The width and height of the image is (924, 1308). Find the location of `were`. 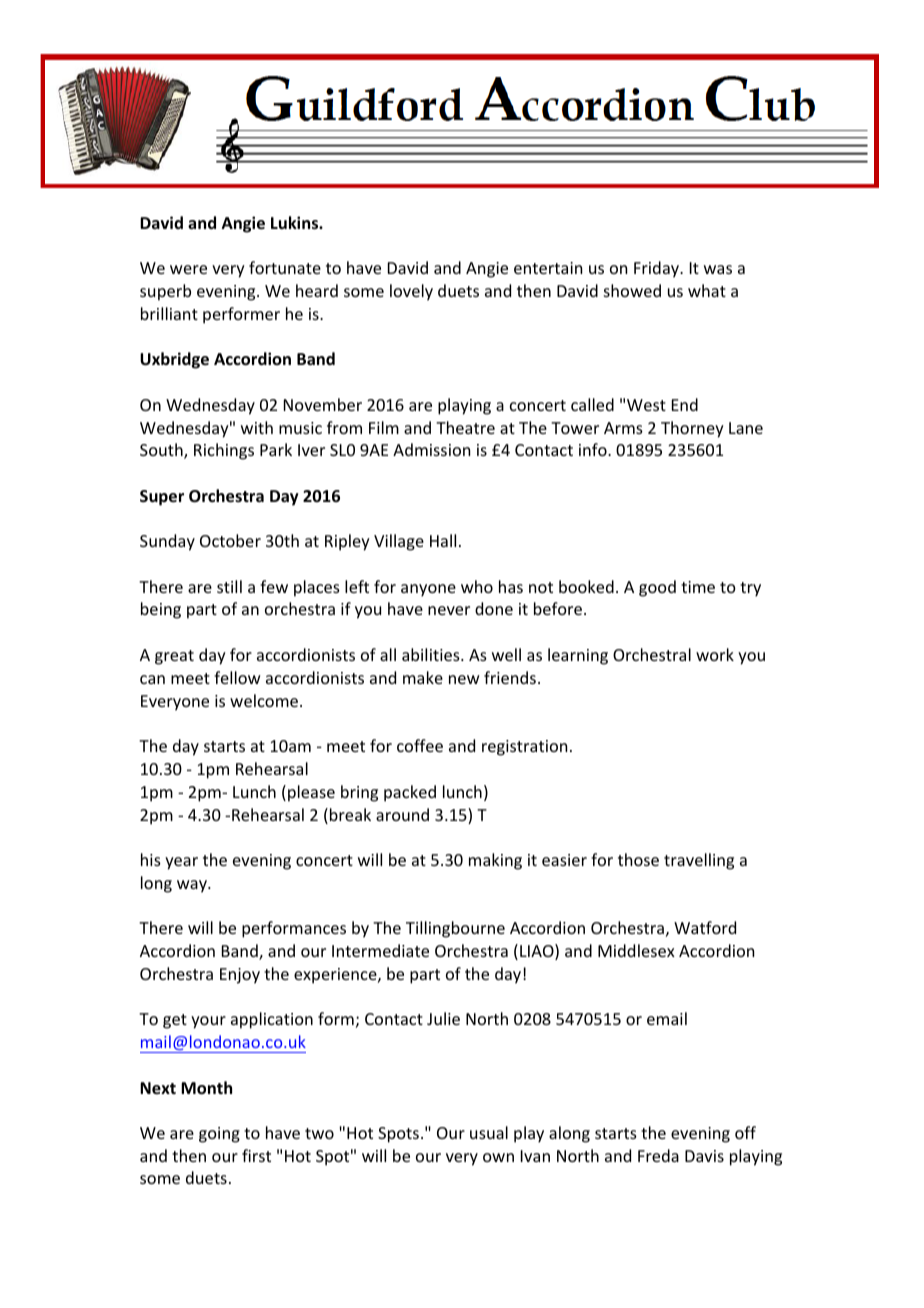

were is located at coordinates (188, 269).
